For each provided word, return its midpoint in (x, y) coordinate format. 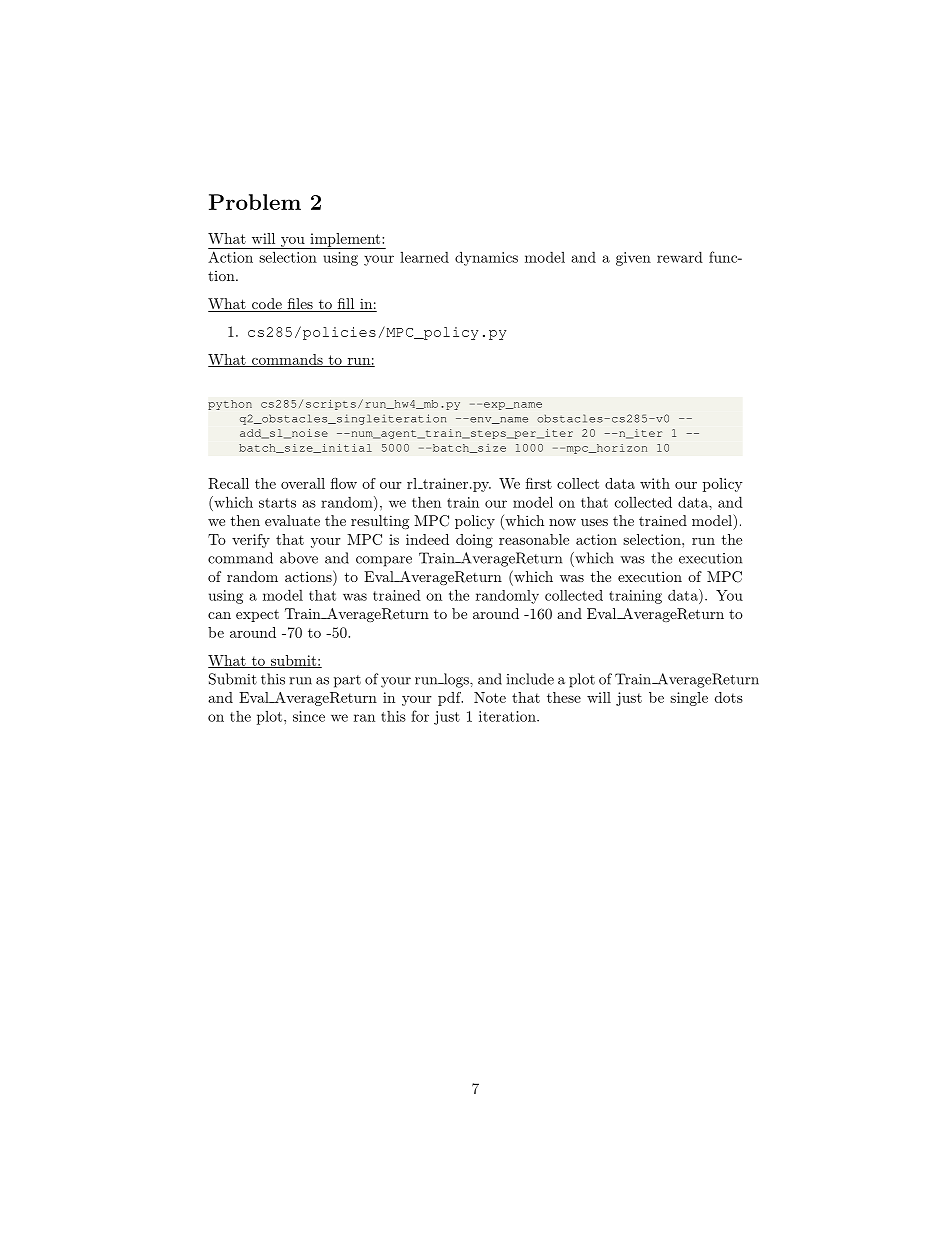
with (655, 483)
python (230, 405)
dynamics (486, 258)
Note (490, 697)
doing (474, 541)
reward (680, 257)
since (309, 716)
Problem (255, 202)
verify (251, 541)
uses (594, 522)
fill (346, 303)
